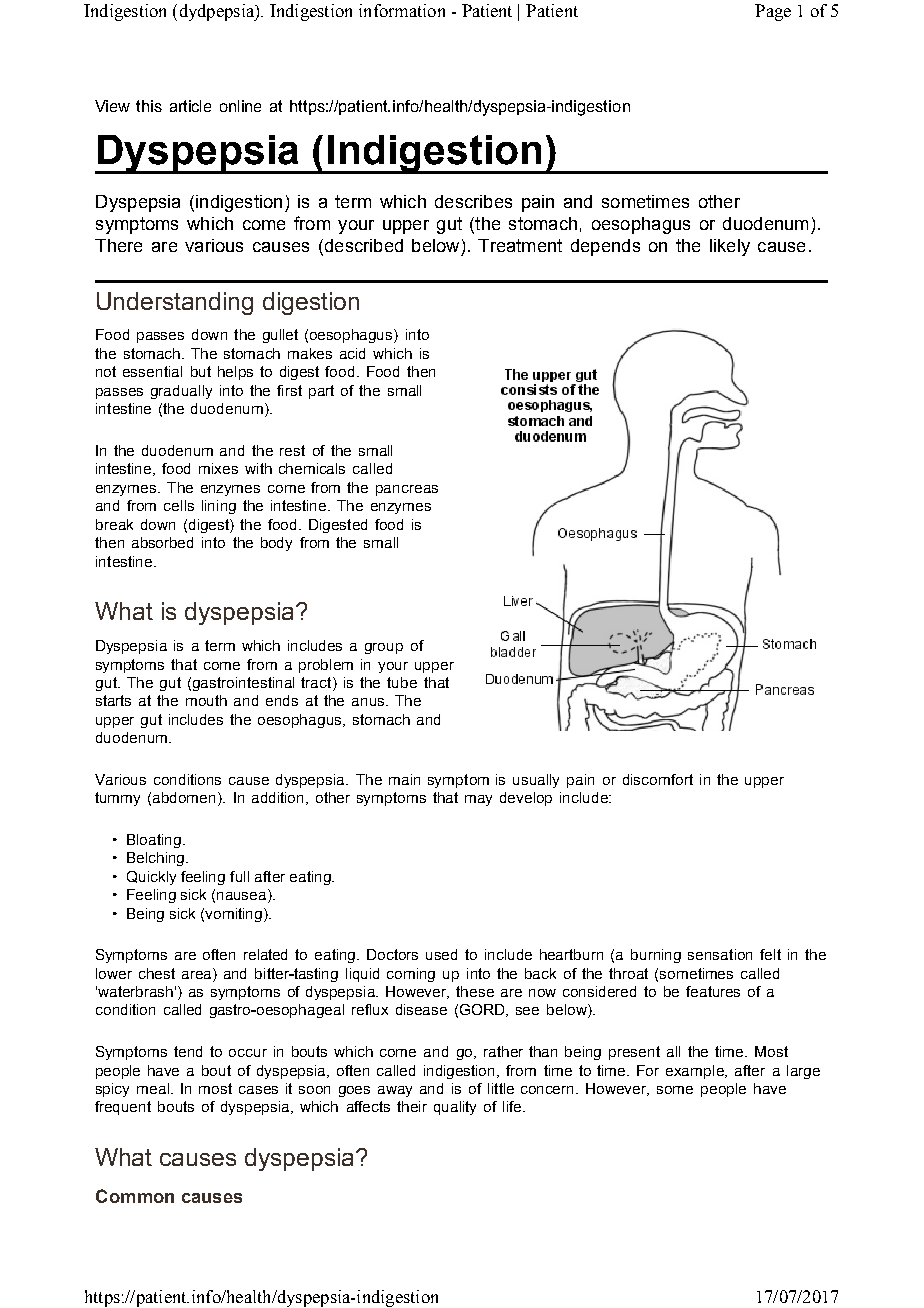 Image resolution: width=924 pixels, height=1308 pixels. What do you see at coordinates (473, 201) in the screenshot?
I see `describes` at bounding box center [473, 201].
